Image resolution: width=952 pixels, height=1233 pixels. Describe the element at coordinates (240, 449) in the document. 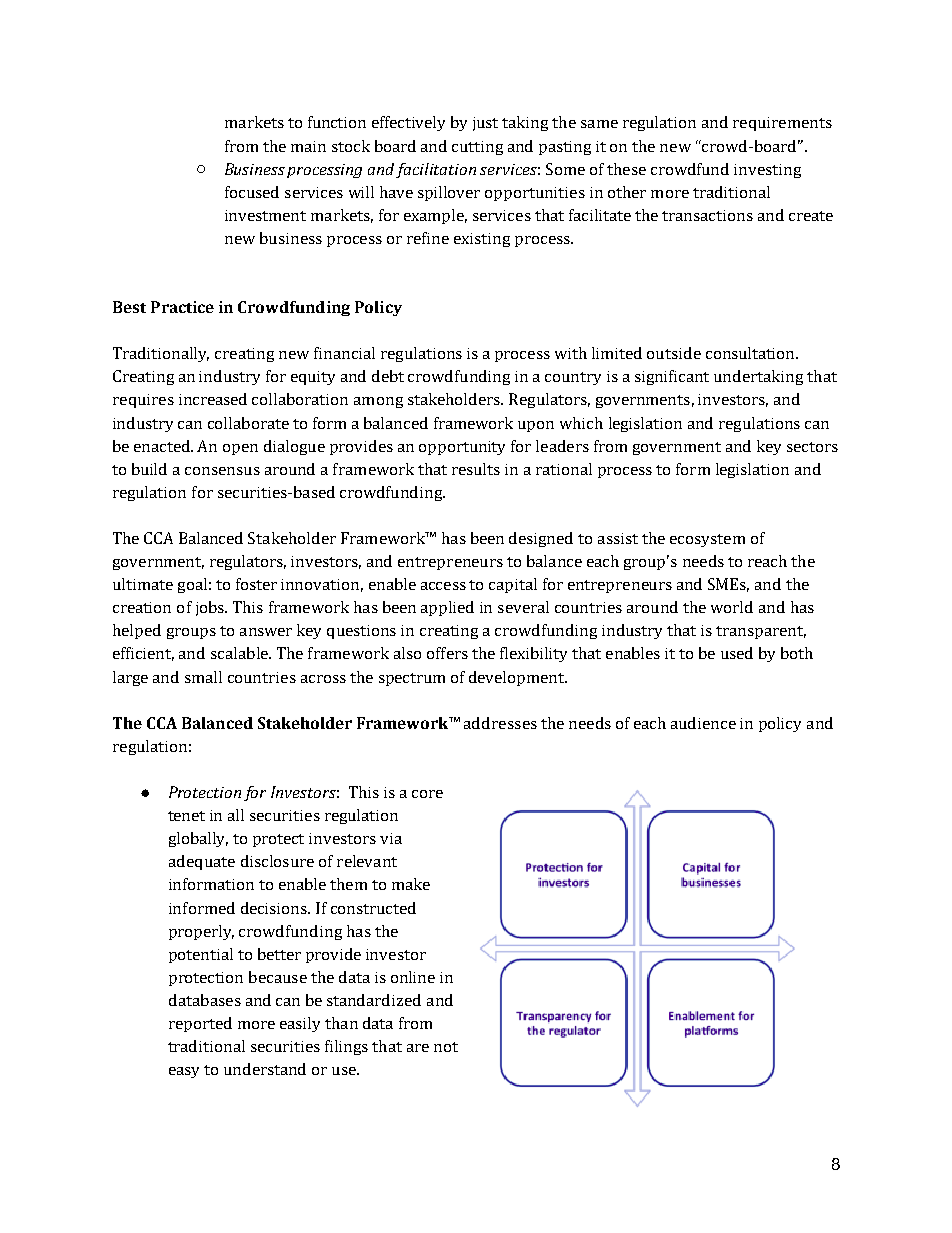

I see `open` at that location.
